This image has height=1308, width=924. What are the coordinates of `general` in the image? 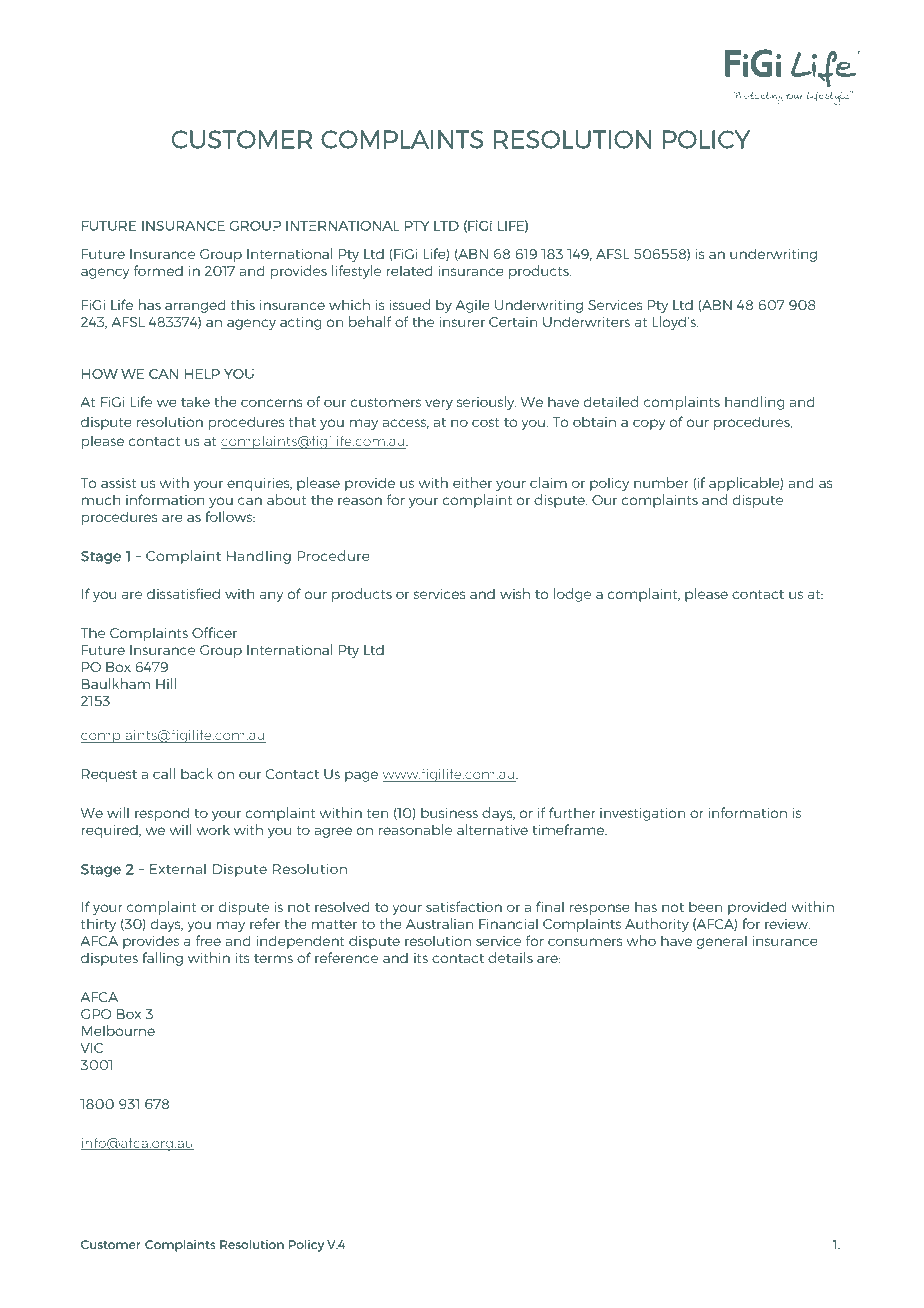 It's located at (722, 942).
